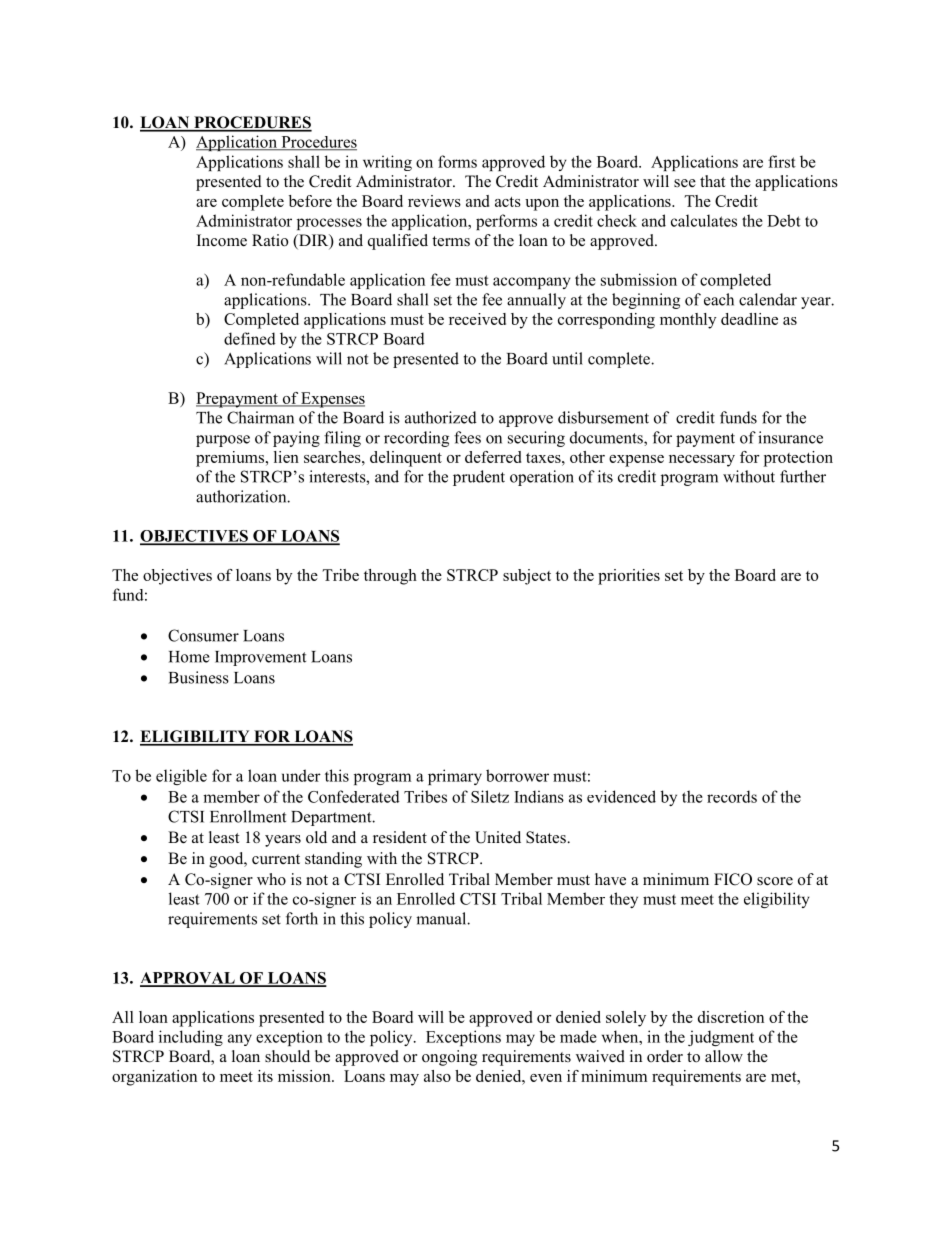  Describe the element at coordinates (724, 1056) in the document. I see `allow` at that location.
